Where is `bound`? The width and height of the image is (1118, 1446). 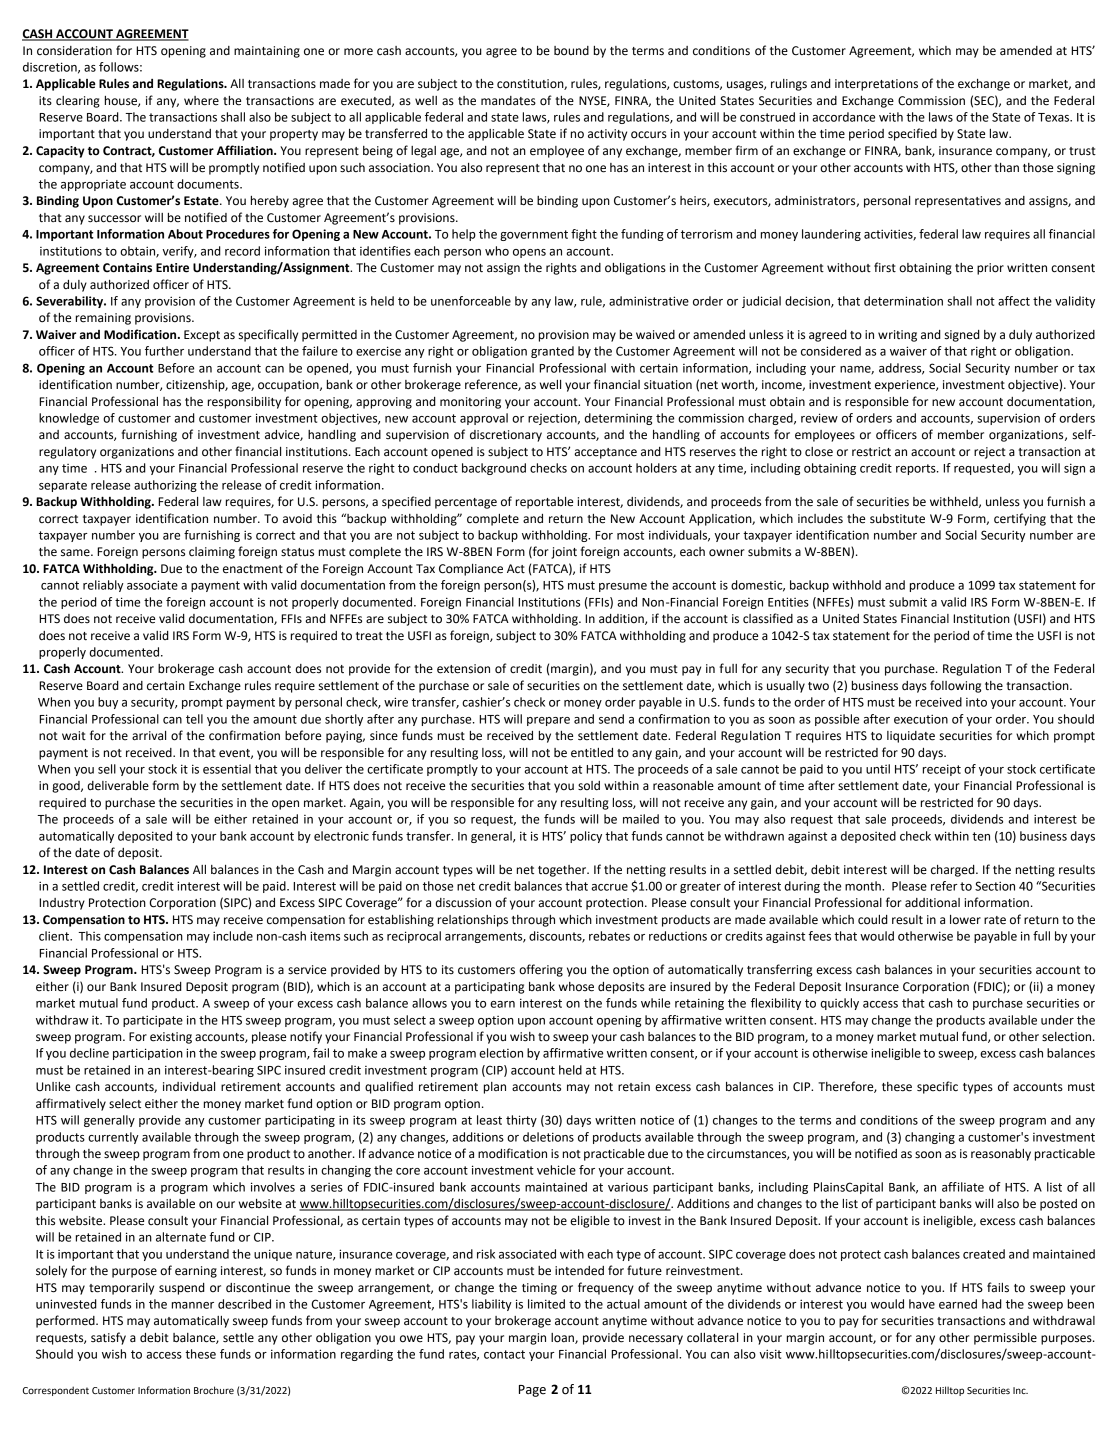 bound is located at coordinates (571, 51).
